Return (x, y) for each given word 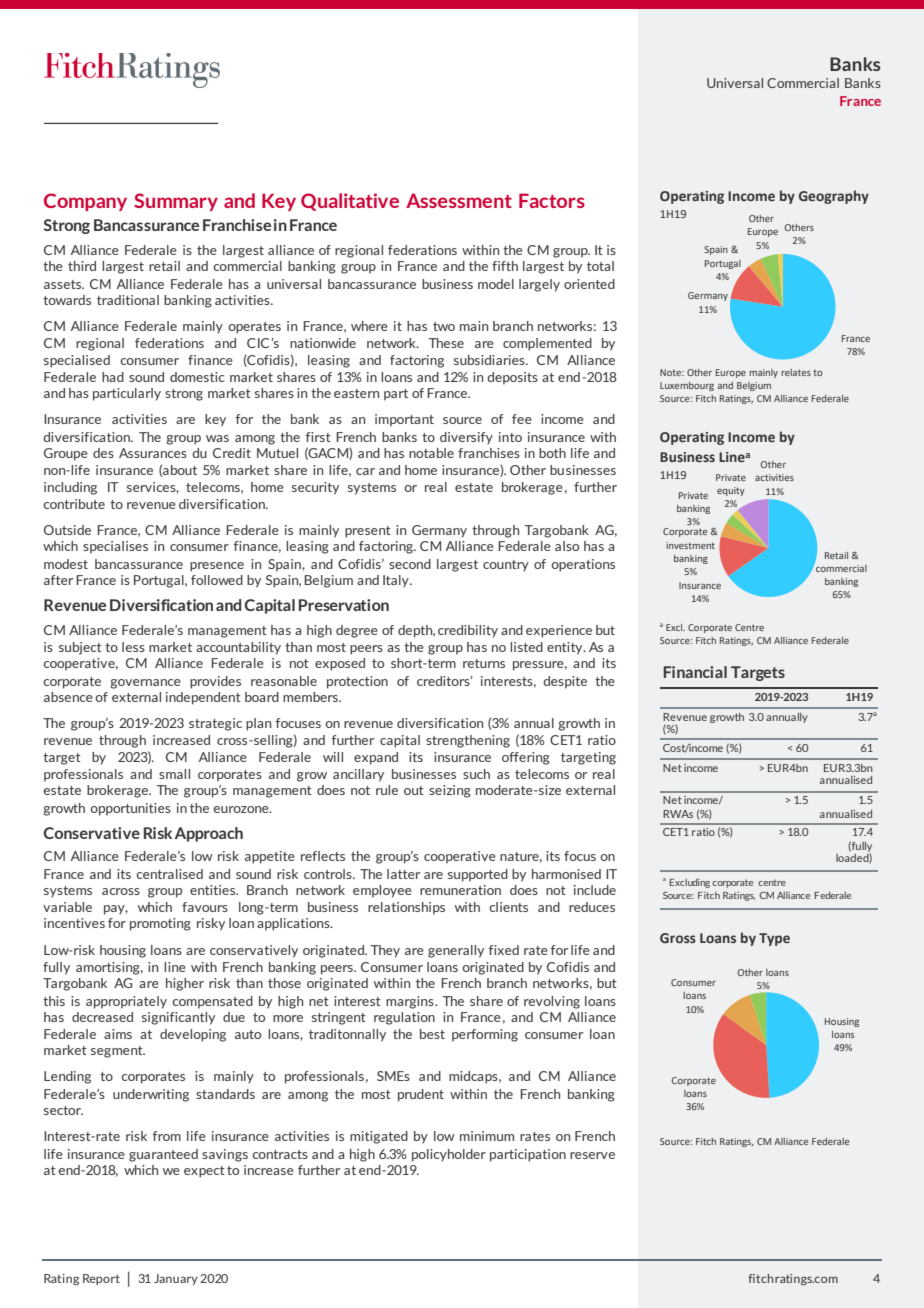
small (174, 774)
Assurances (153, 453)
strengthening (468, 741)
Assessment (459, 200)
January (176, 1279)
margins (411, 1002)
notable (431, 453)
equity (731, 491)
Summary (176, 202)
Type (774, 939)
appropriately (126, 1002)
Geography (834, 197)
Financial (695, 672)
